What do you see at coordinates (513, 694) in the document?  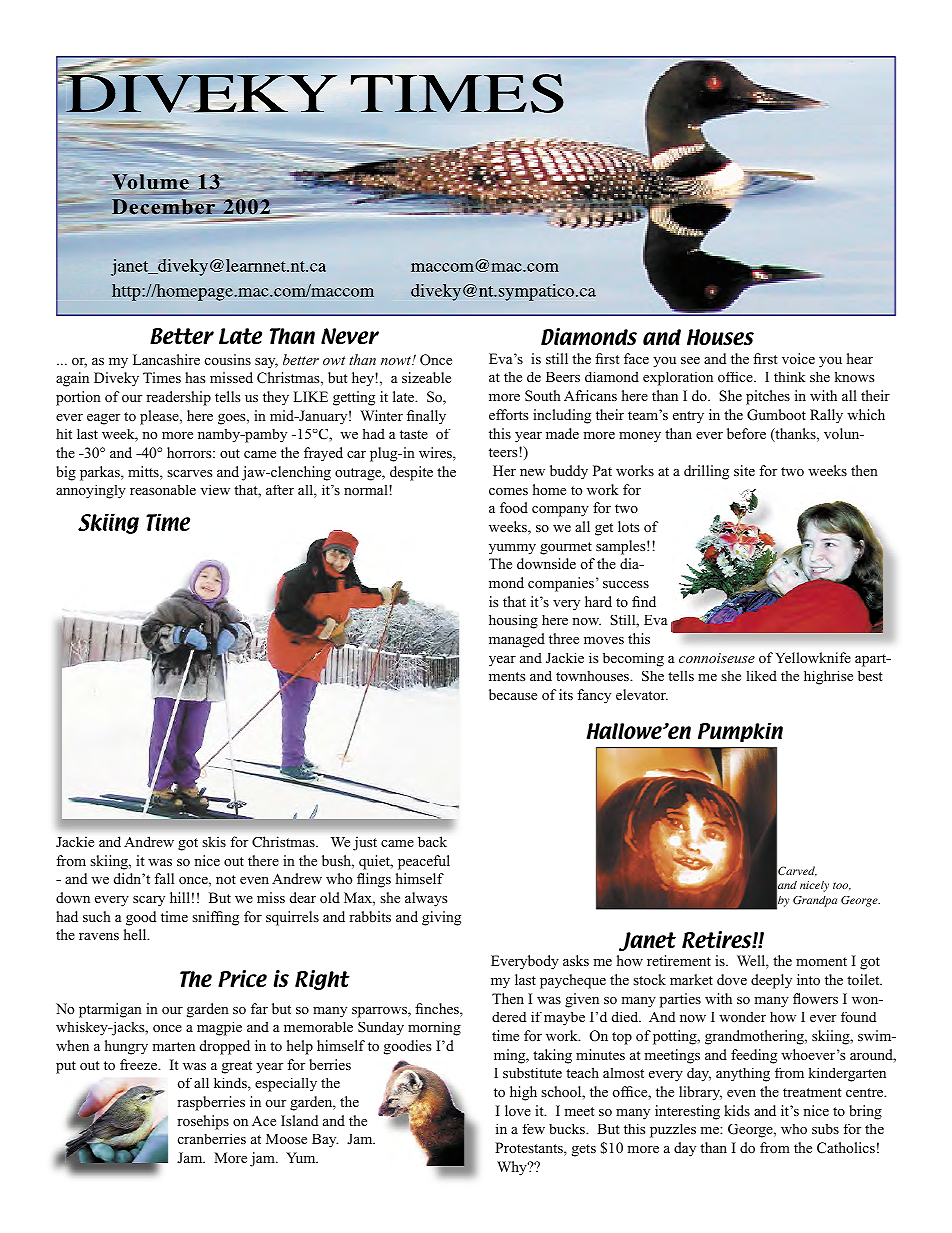 I see `because` at bounding box center [513, 694].
